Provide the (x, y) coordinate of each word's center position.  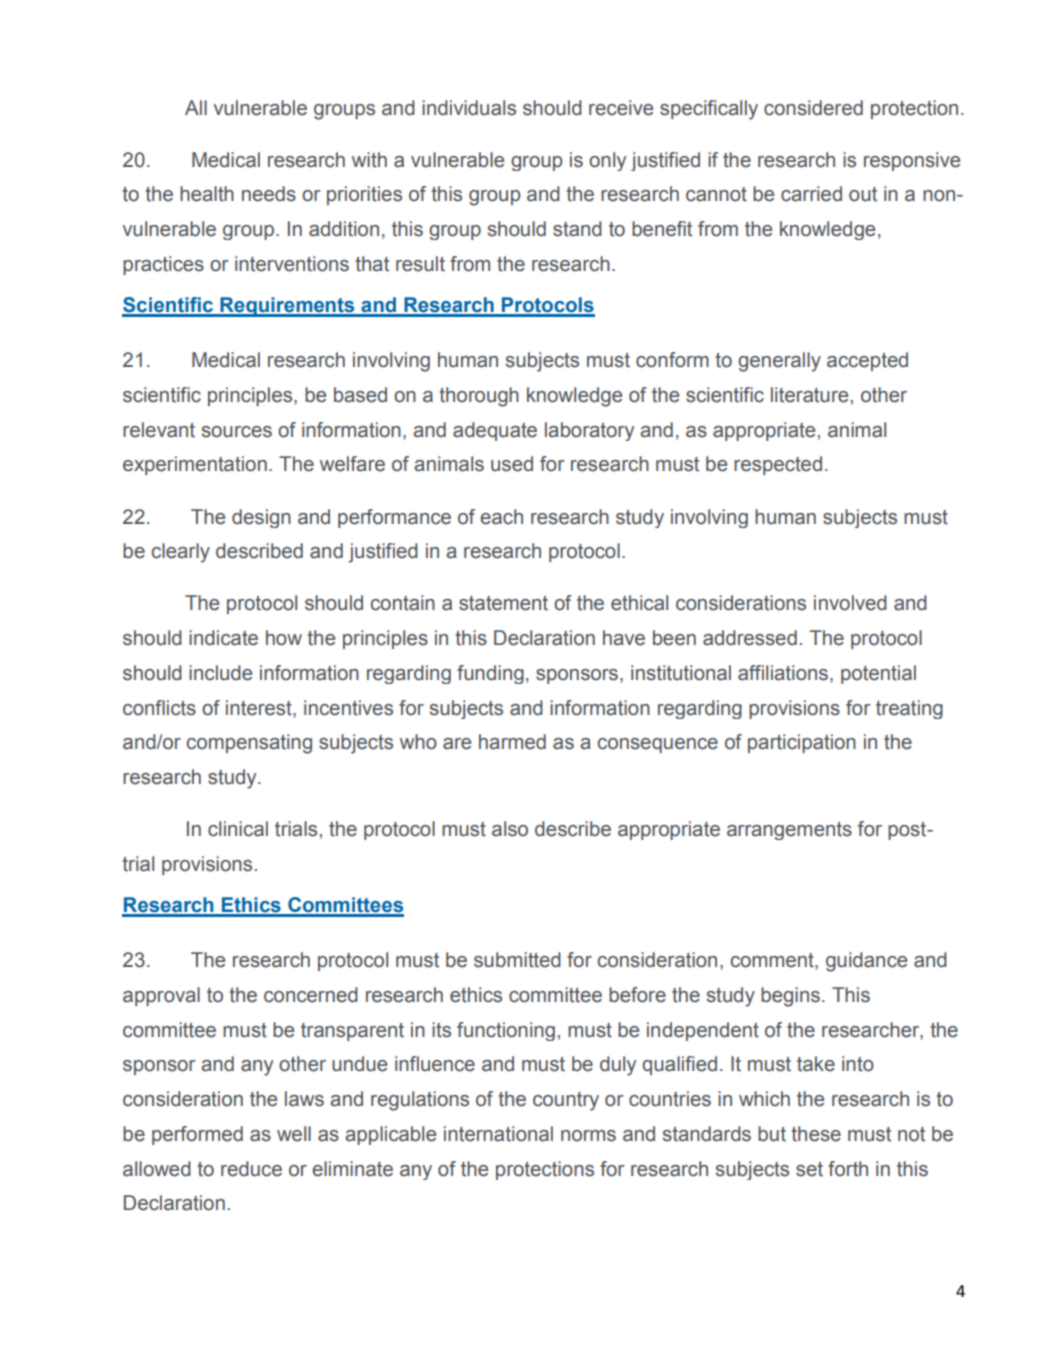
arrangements (789, 831)
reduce (251, 1169)
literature (809, 395)
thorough (479, 397)
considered (813, 108)
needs (269, 194)
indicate (223, 638)
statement (503, 603)
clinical (238, 829)
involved (850, 603)
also (510, 829)
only (607, 161)
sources (237, 432)
